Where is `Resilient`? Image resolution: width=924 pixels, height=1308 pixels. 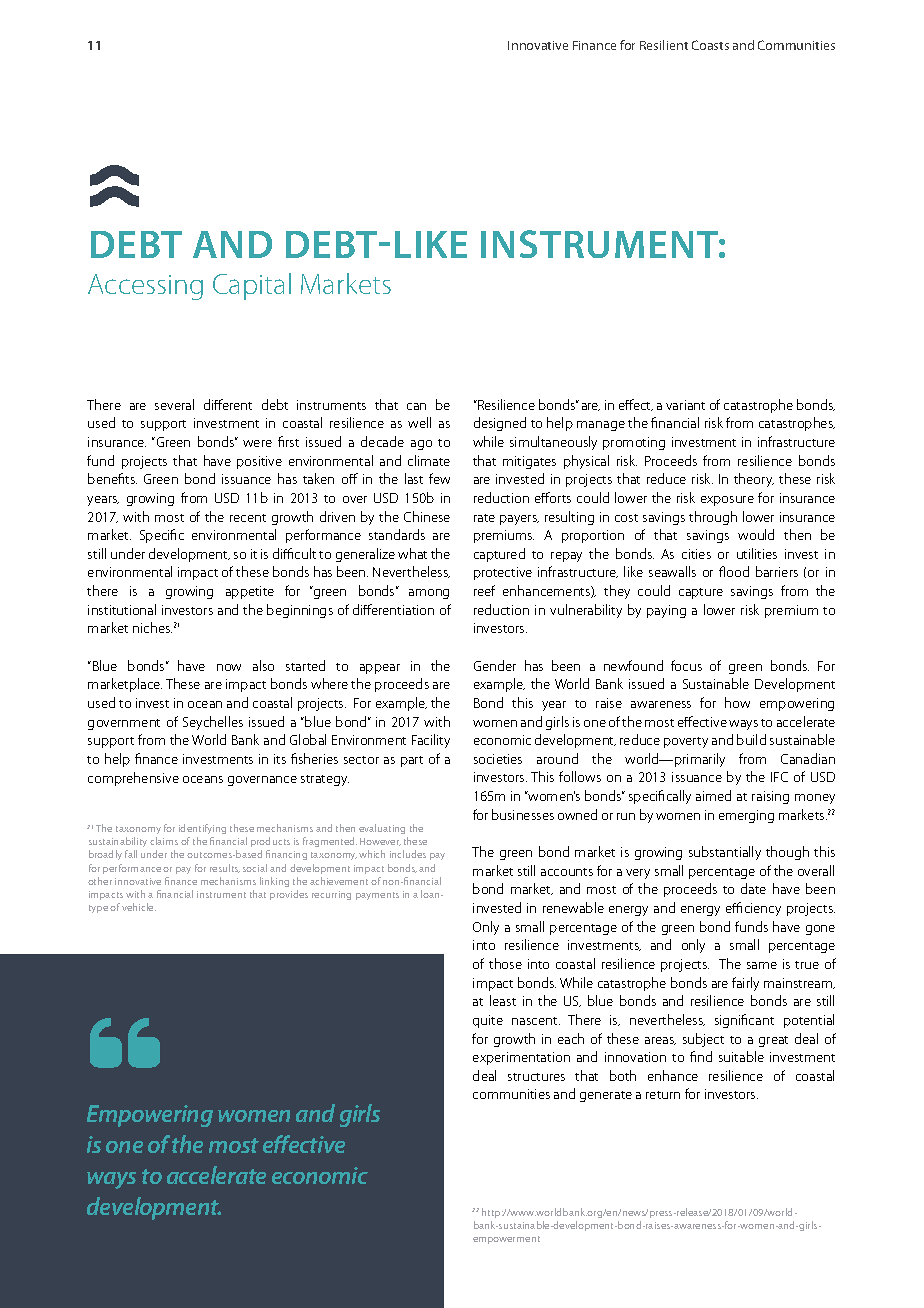 Resilient is located at coordinates (664, 45).
